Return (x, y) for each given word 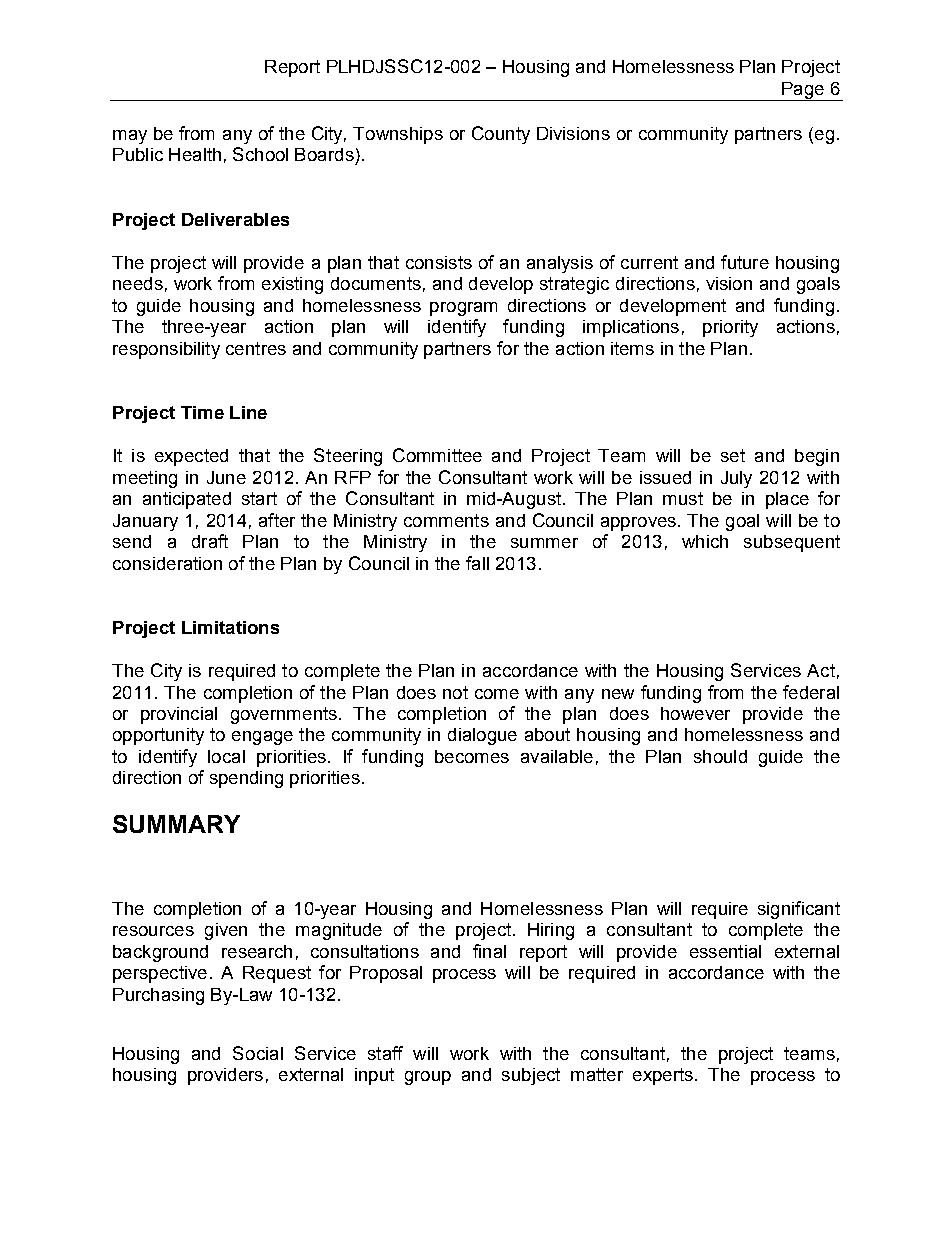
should (720, 756)
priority (730, 328)
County (501, 135)
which (705, 541)
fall (477, 563)
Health (195, 154)
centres (256, 348)
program (463, 309)
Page (803, 91)
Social (258, 1053)
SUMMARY (176, 824)
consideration (167, 563)
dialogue (482, 736)
